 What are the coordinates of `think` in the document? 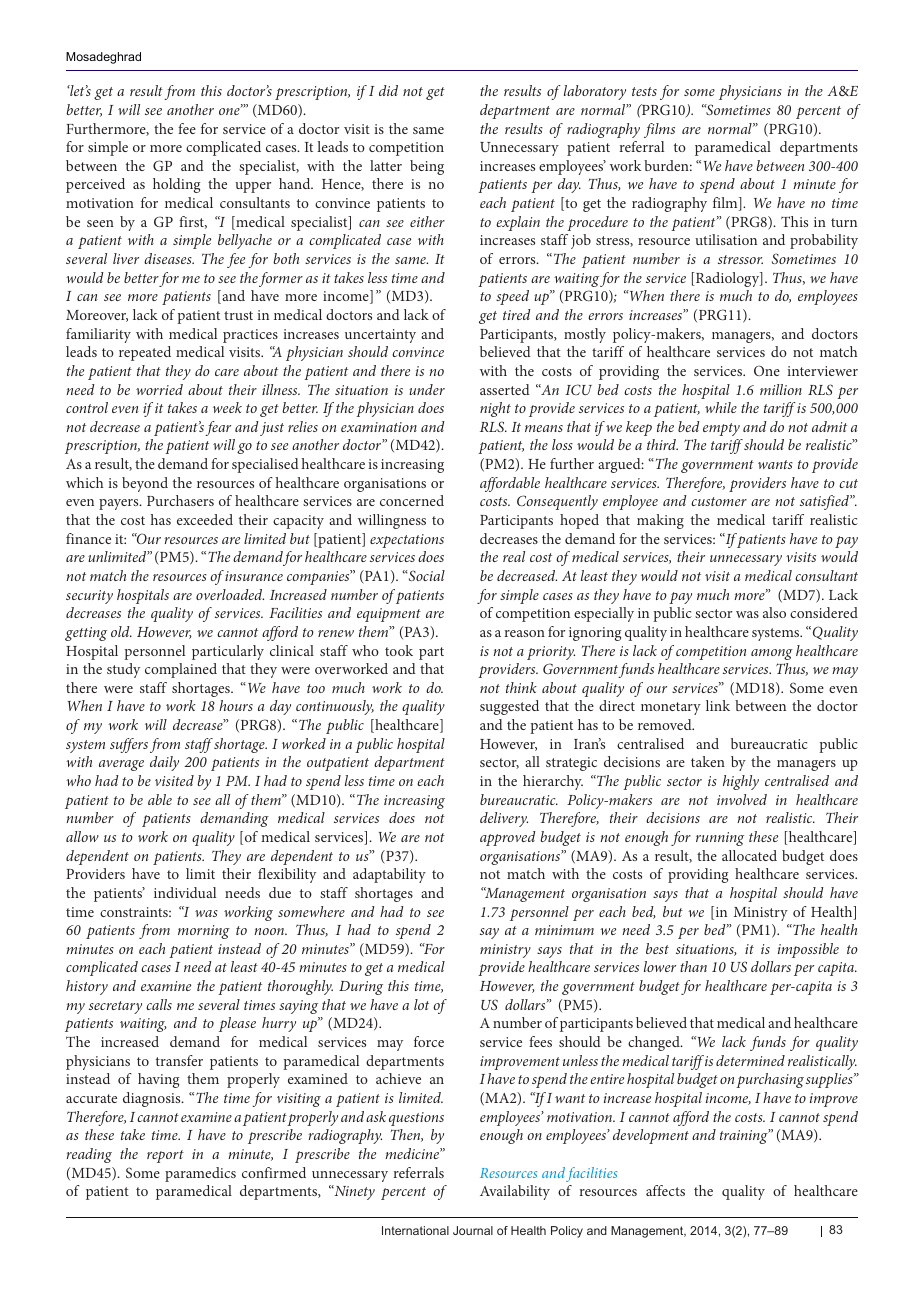 It's located at (521, 687).
